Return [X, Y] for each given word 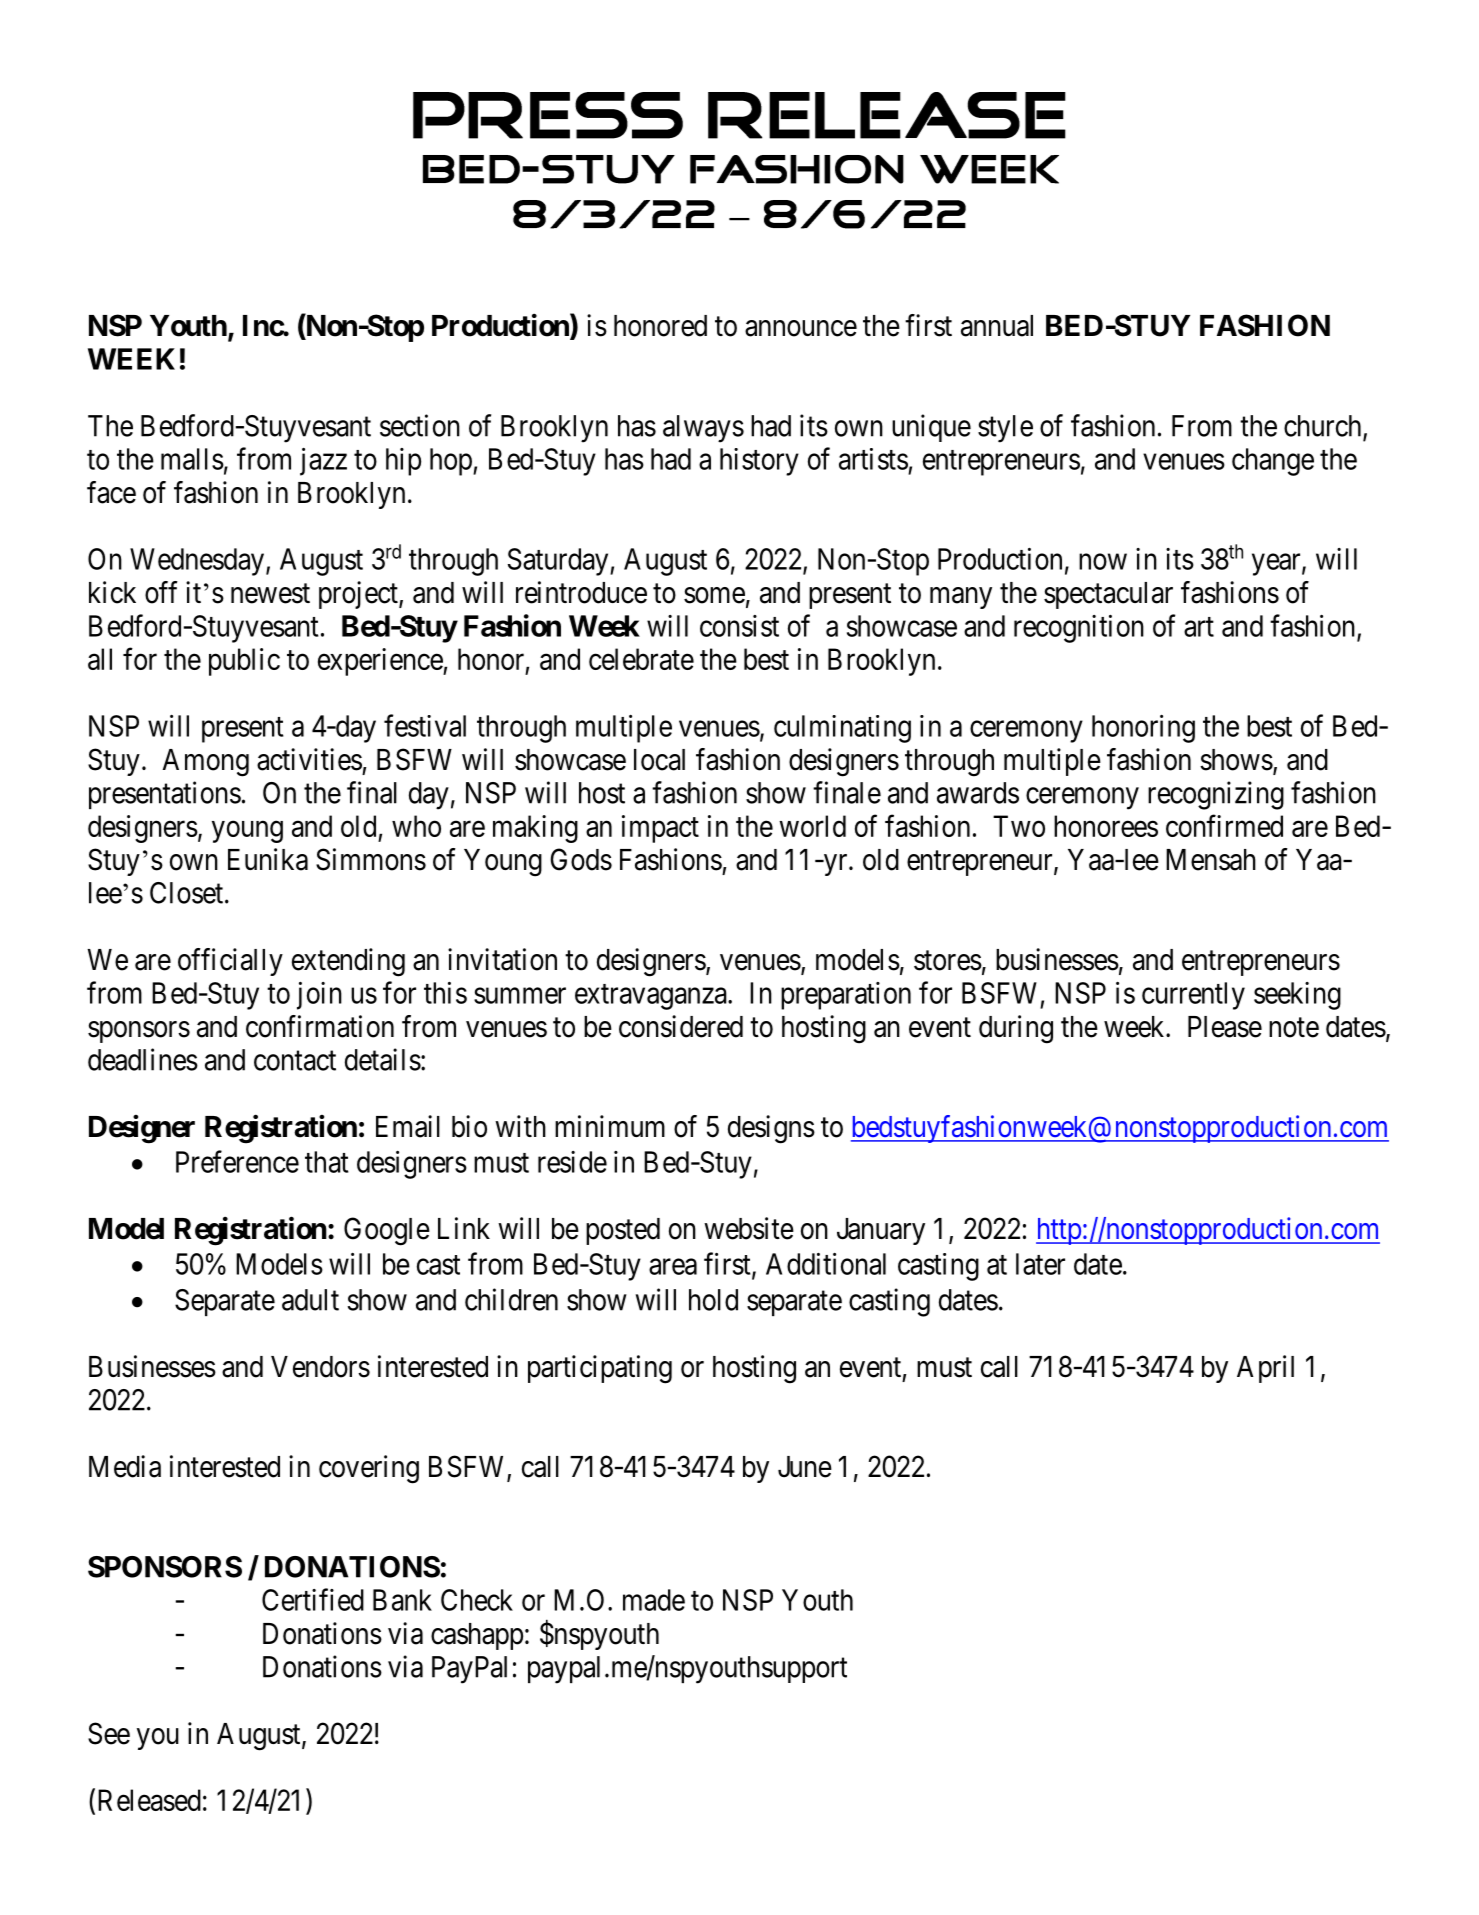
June [805, 1467]
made [654, 1600]
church [1324, 427]
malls [192, 459]
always [703, 429]
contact [295, 1061]
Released [149, 1800]
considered [681, 1026]
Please [1225, 1027]
